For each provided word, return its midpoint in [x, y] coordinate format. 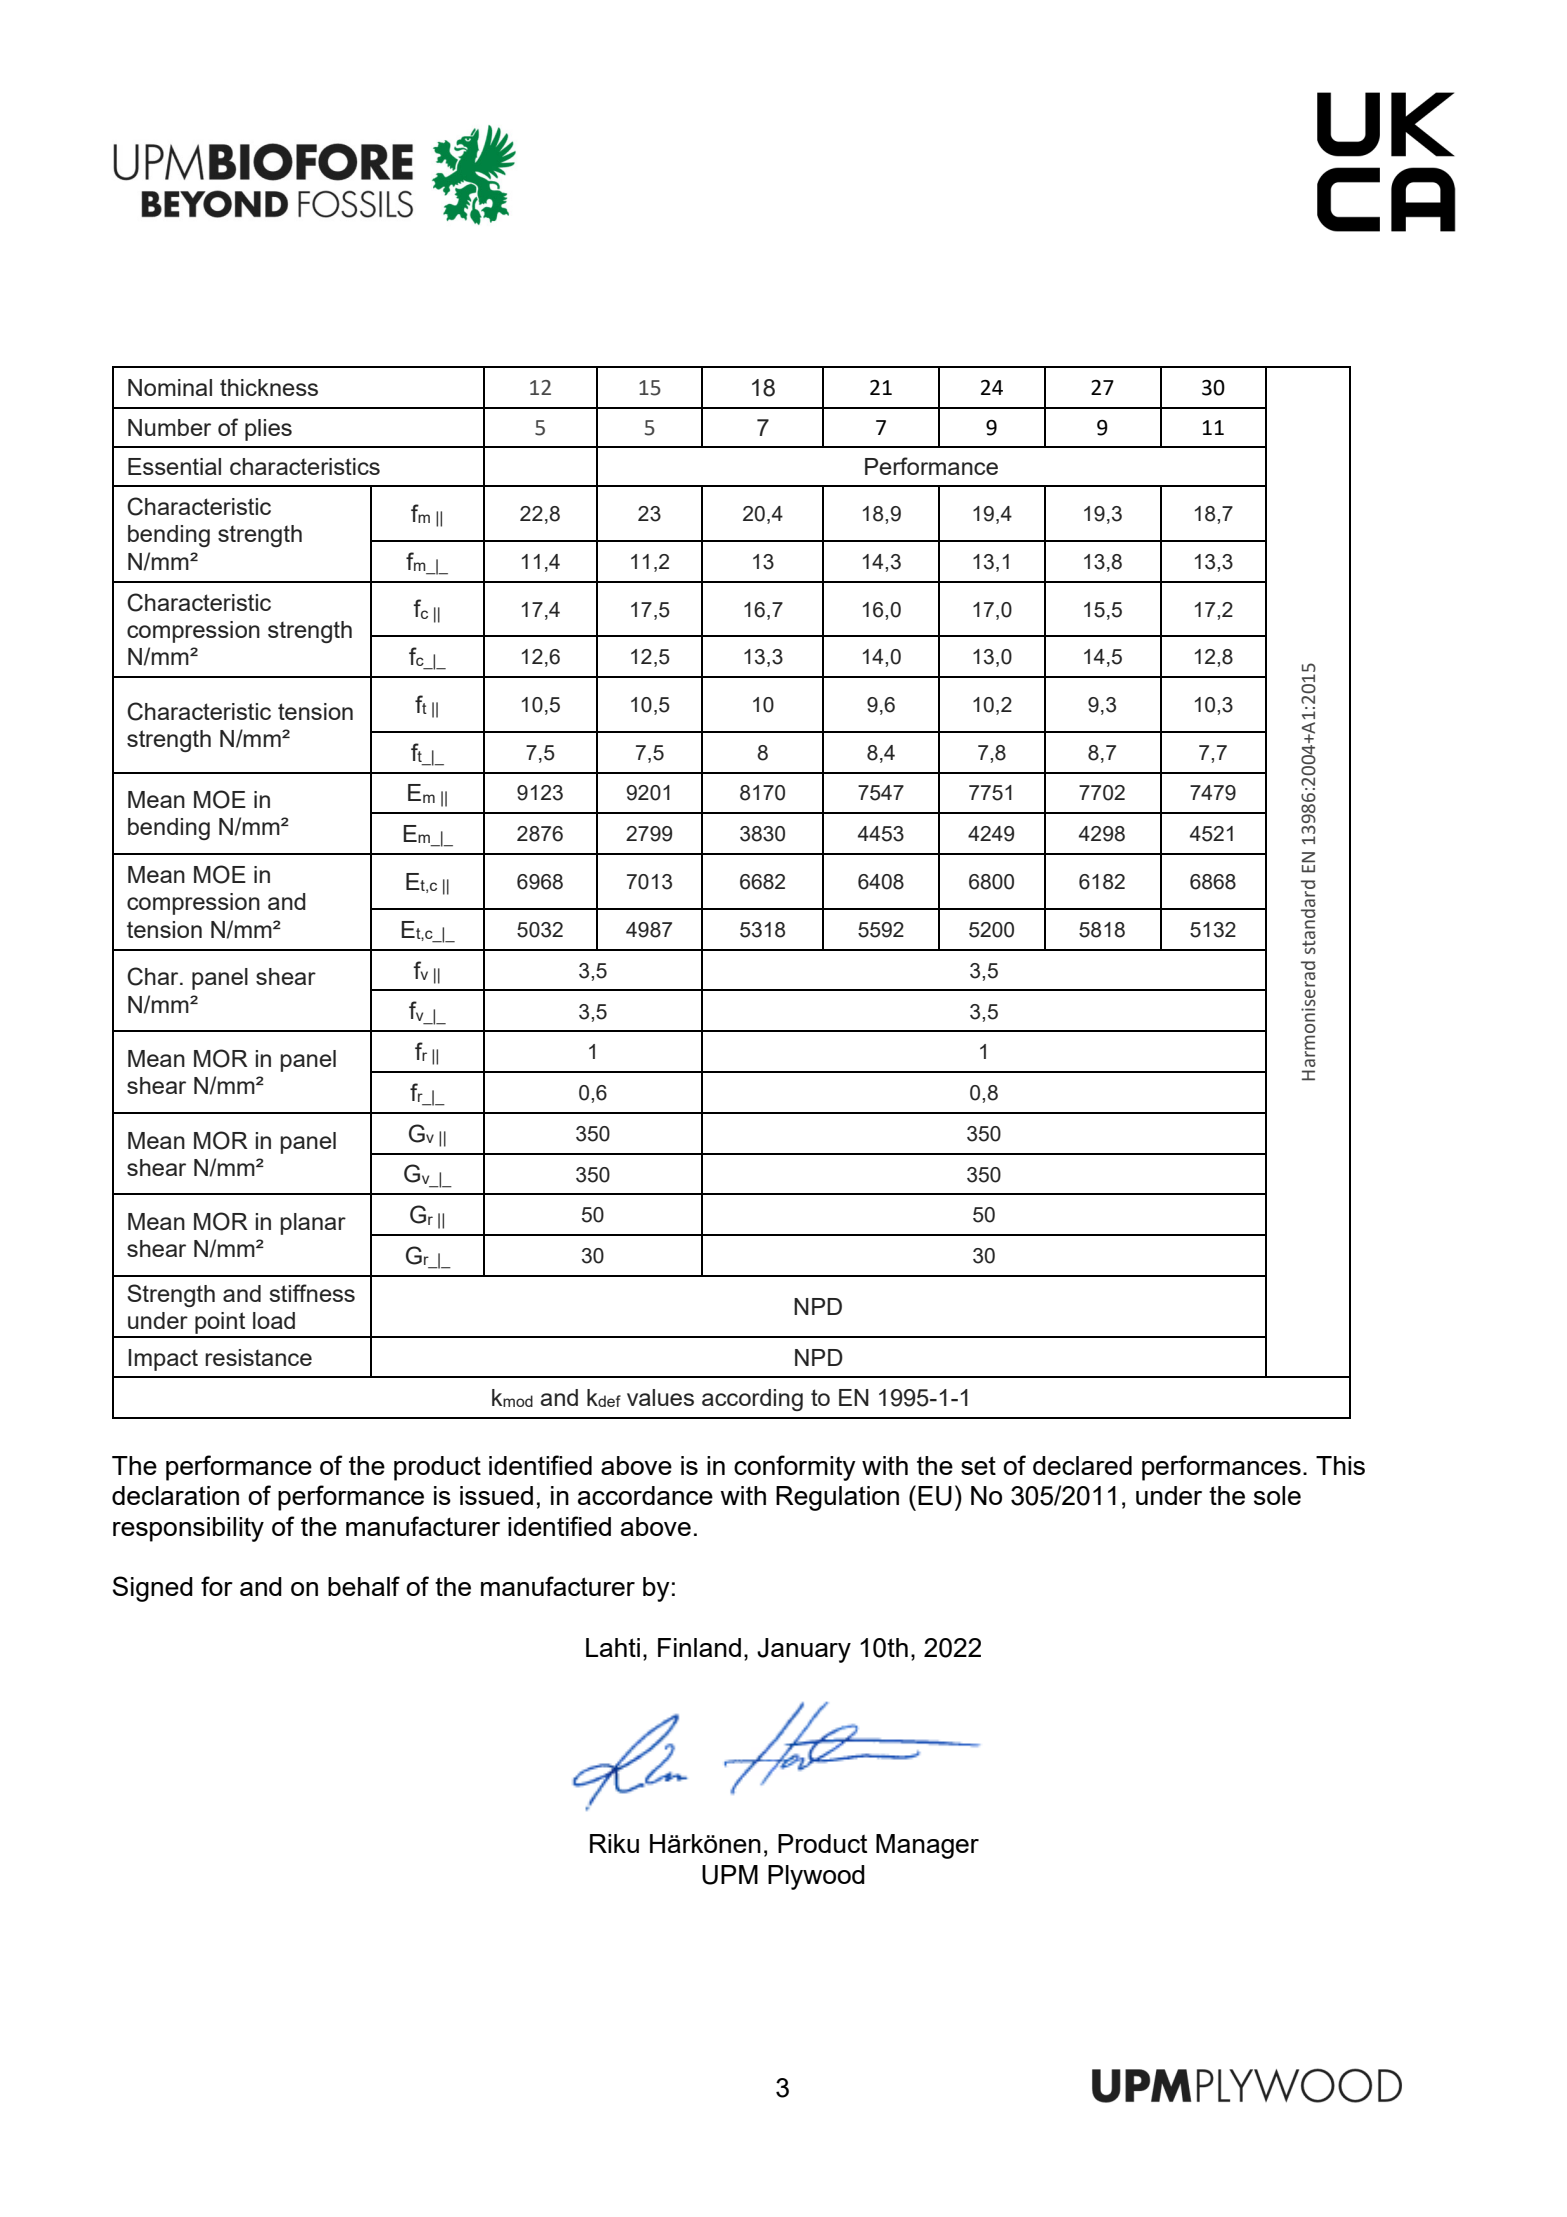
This [1340, 1465]
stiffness [312, 1293]
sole [1277, 1495]
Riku [614, 1843]
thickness [269, 387]
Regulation [837, 1498]
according [752, 1400]
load [274, 1320]
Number [169, 427]
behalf [364, 1586]
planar [313, 1224]
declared [1082, 1465]
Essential [174, 466]
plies [268, 430]
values [660, 1397]
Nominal [170, 387]
